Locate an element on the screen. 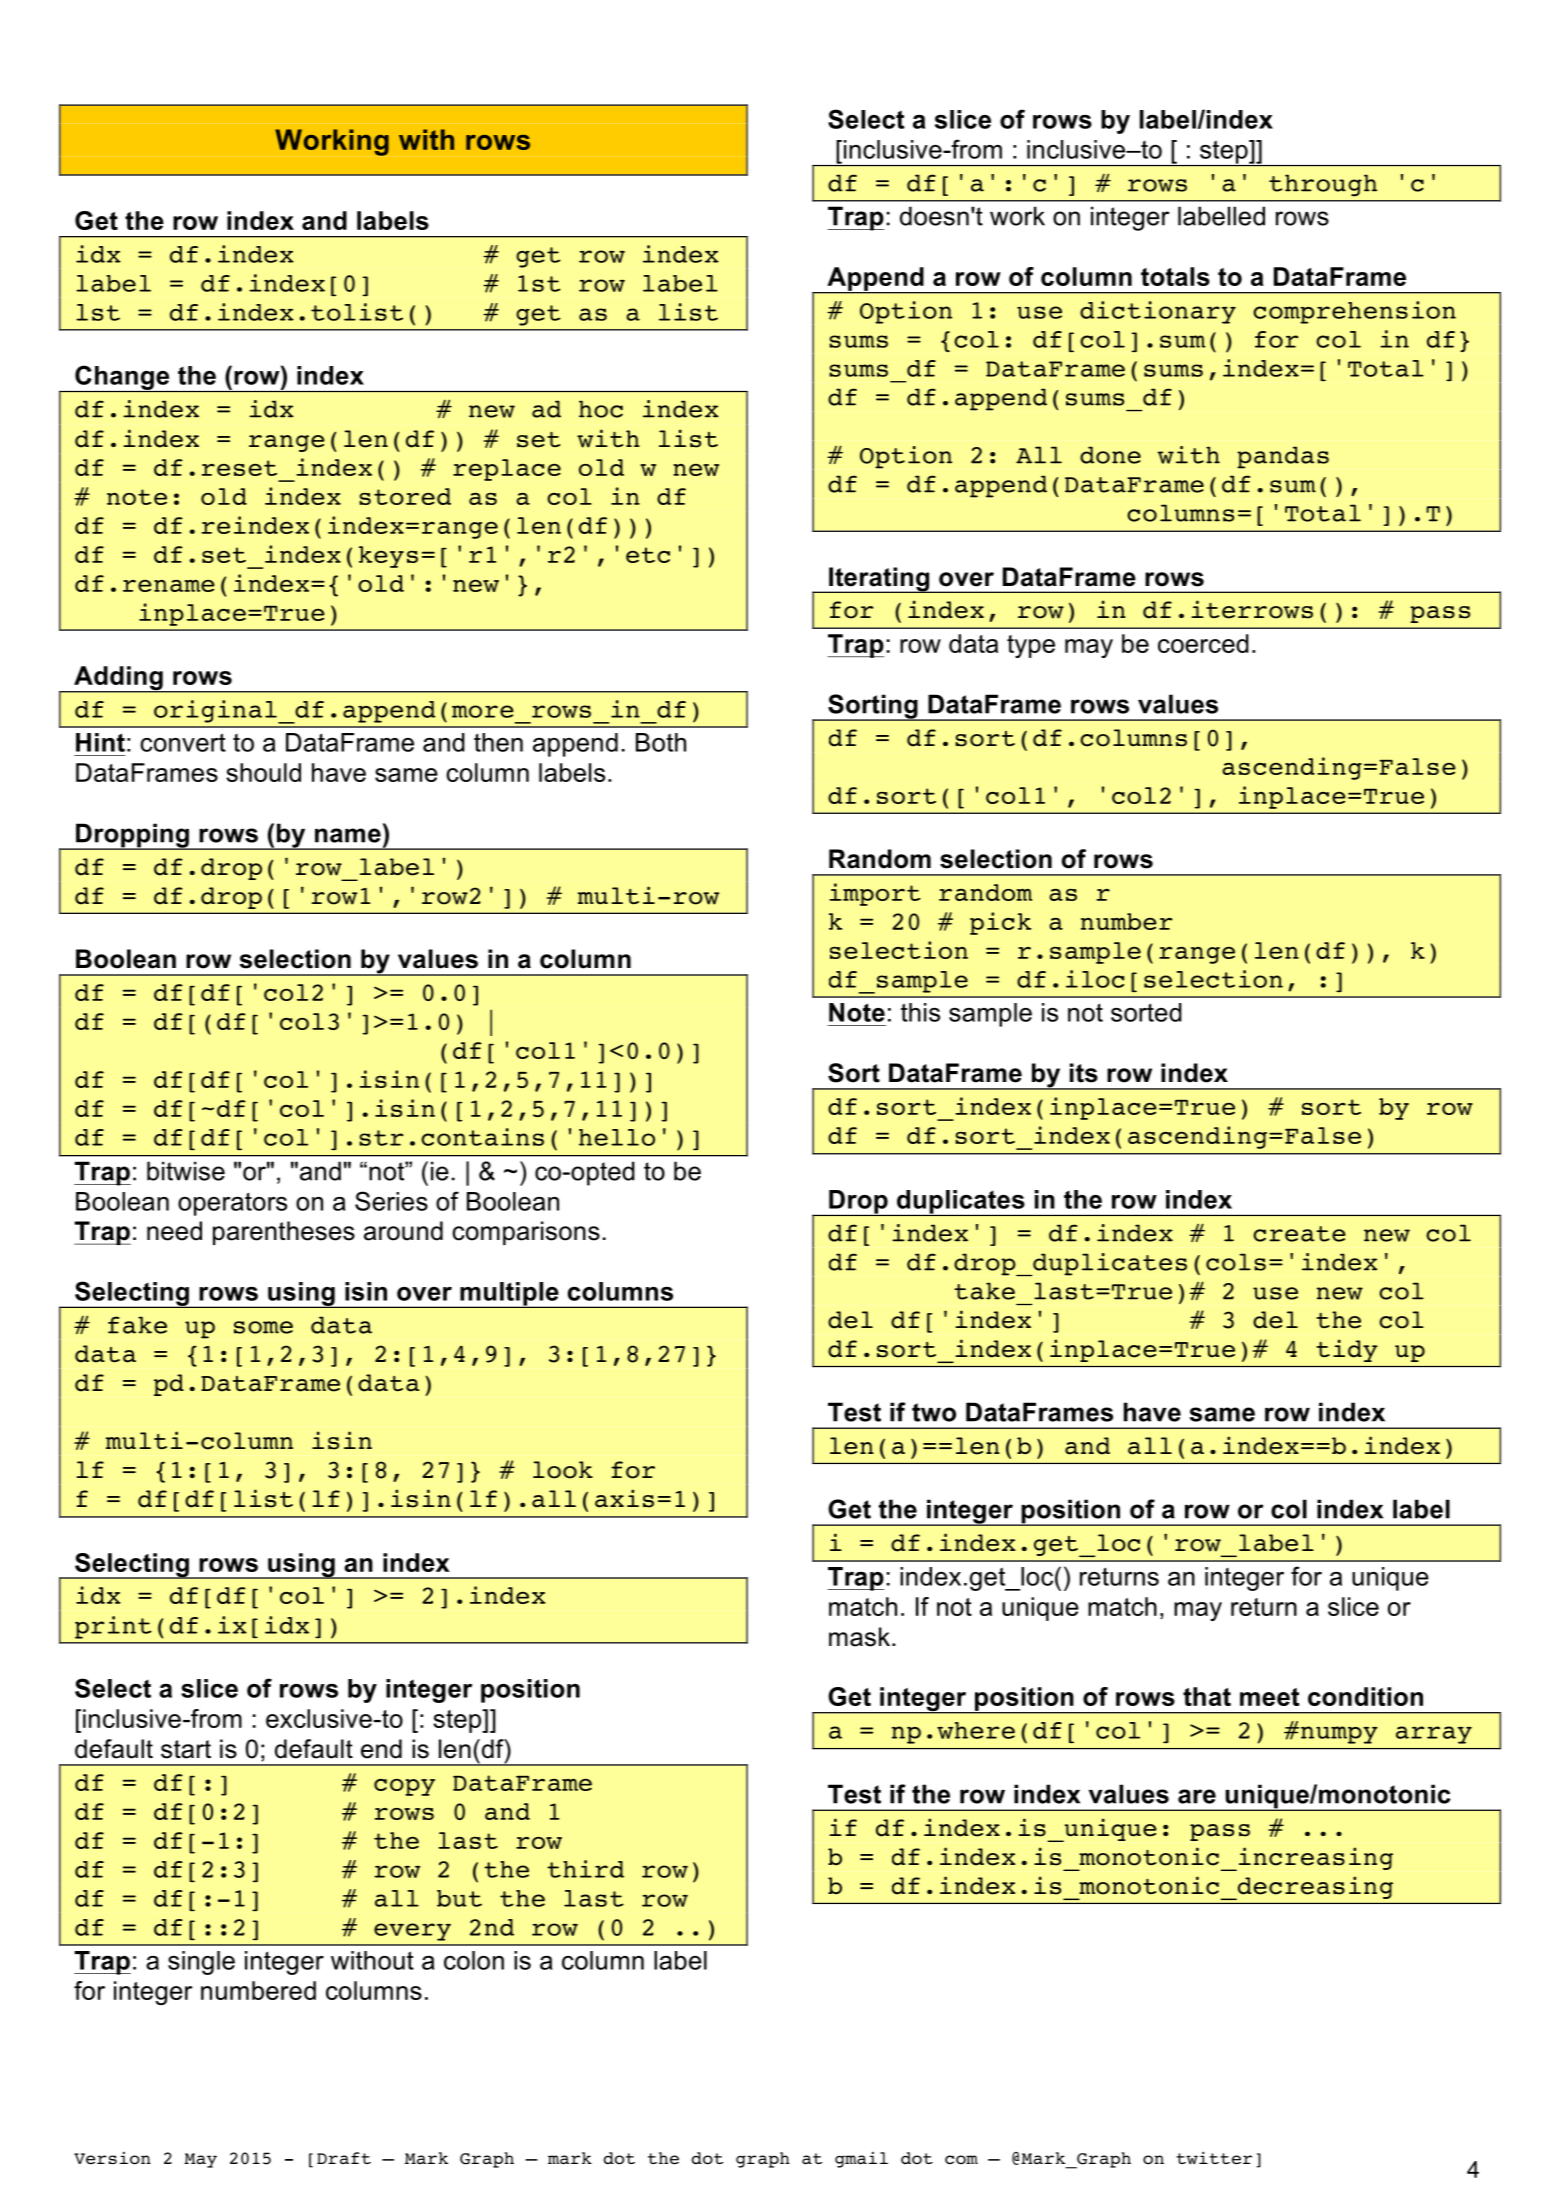 Image resolution: width=1561 pixels, height=2208 pixels. through is located at coordinates (1323, 185).
